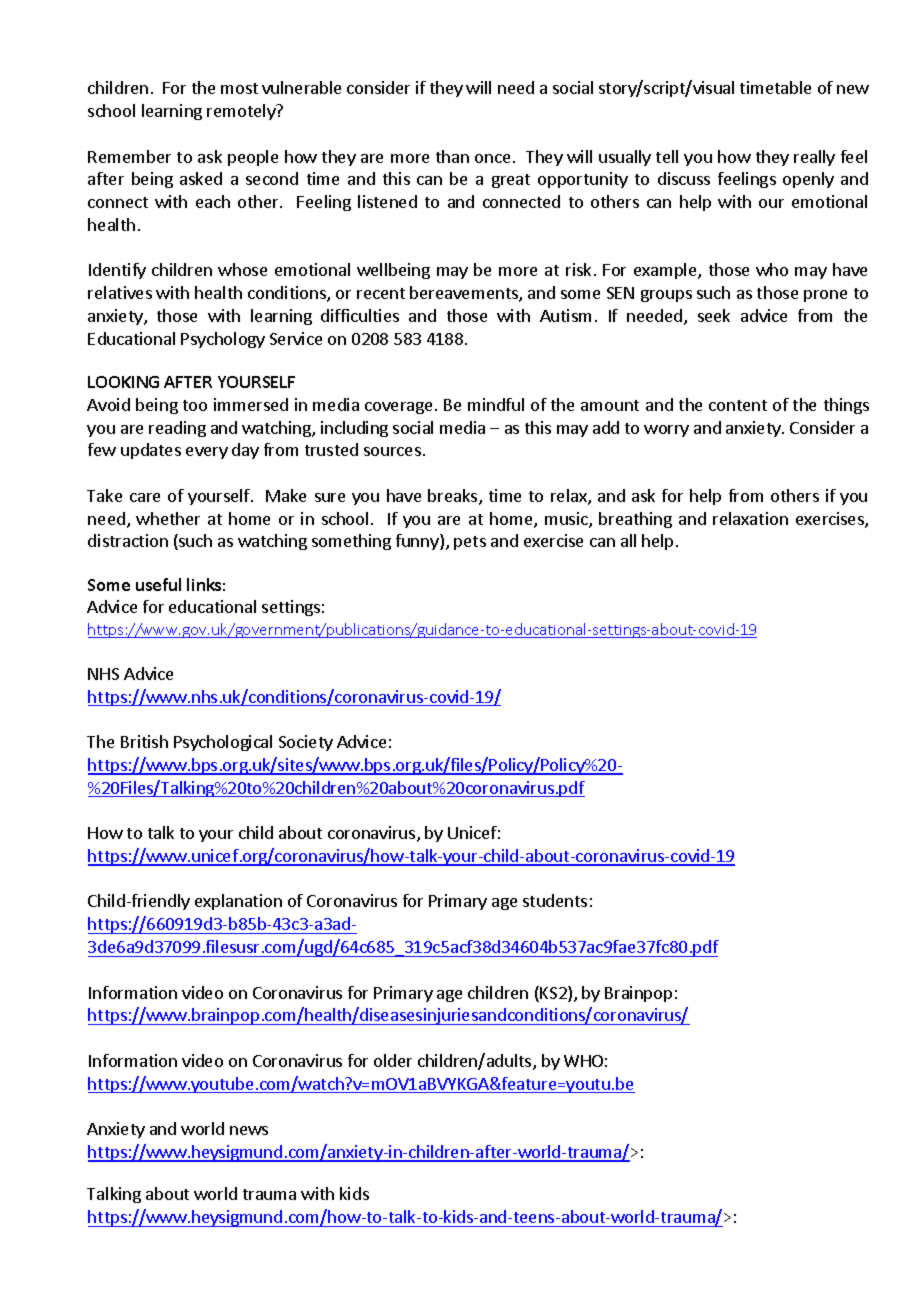  Describe the element at coordinates (393, 1060) in the page. I see `older` at that location.
